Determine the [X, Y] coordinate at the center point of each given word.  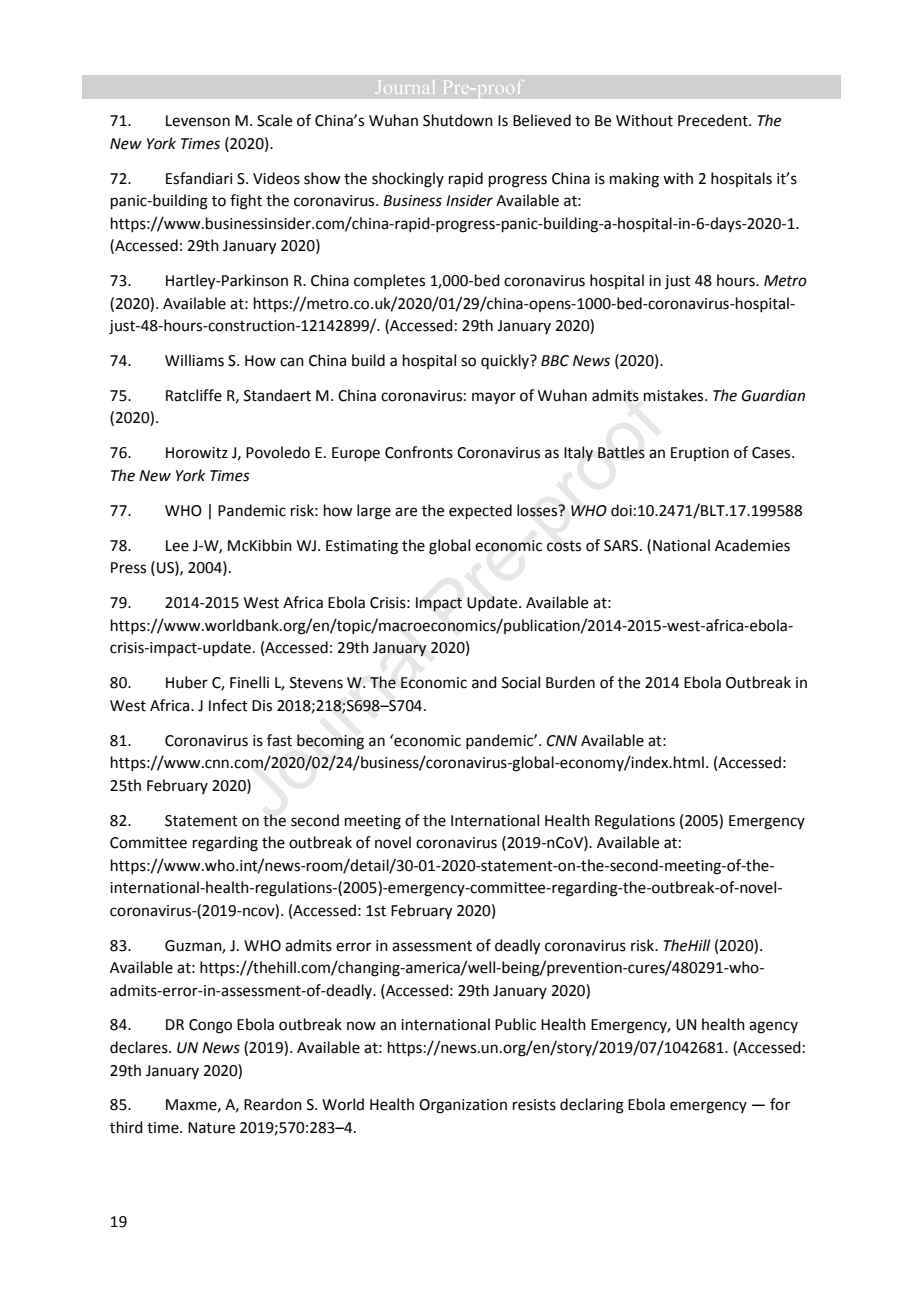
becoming [330, 742]
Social [521, 682]
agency [773, 1027]
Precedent [714, 120]
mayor [494, 398]
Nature [211, 1128]
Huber [187, 682]
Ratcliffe [194, 395]
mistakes [675, 395]
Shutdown [458, 120]
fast [279, 740]
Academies [752, 545]
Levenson [198, 121]
